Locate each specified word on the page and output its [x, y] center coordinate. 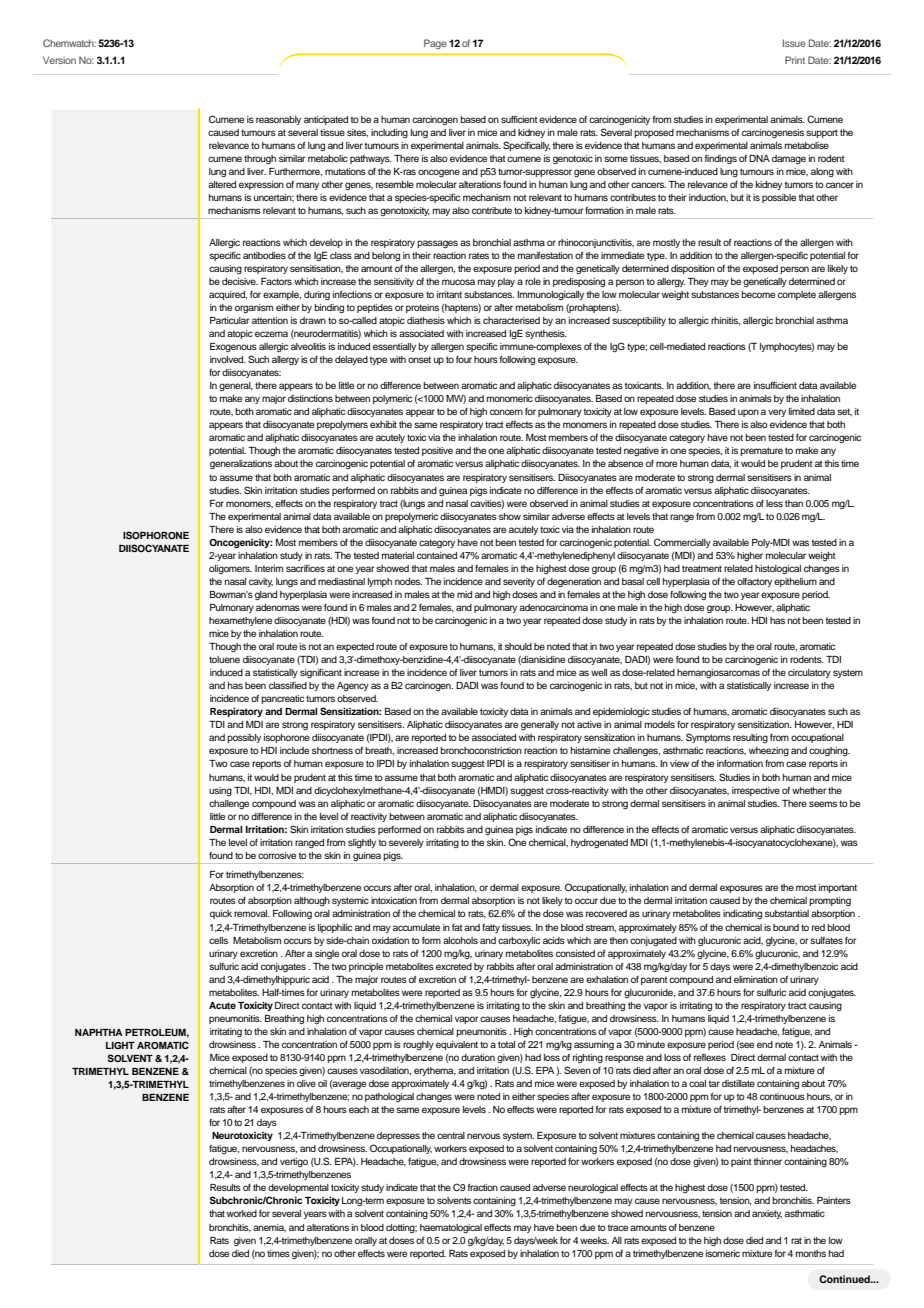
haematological [451, 1228]
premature [761, 451]
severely [406, 843]
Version [59, 60]
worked [242, 1213]
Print [795, 60]
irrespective [756, 791]
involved [228, 359]
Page [435, 44]
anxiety [767, 1214]
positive [437, 451]
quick [221, 914]
